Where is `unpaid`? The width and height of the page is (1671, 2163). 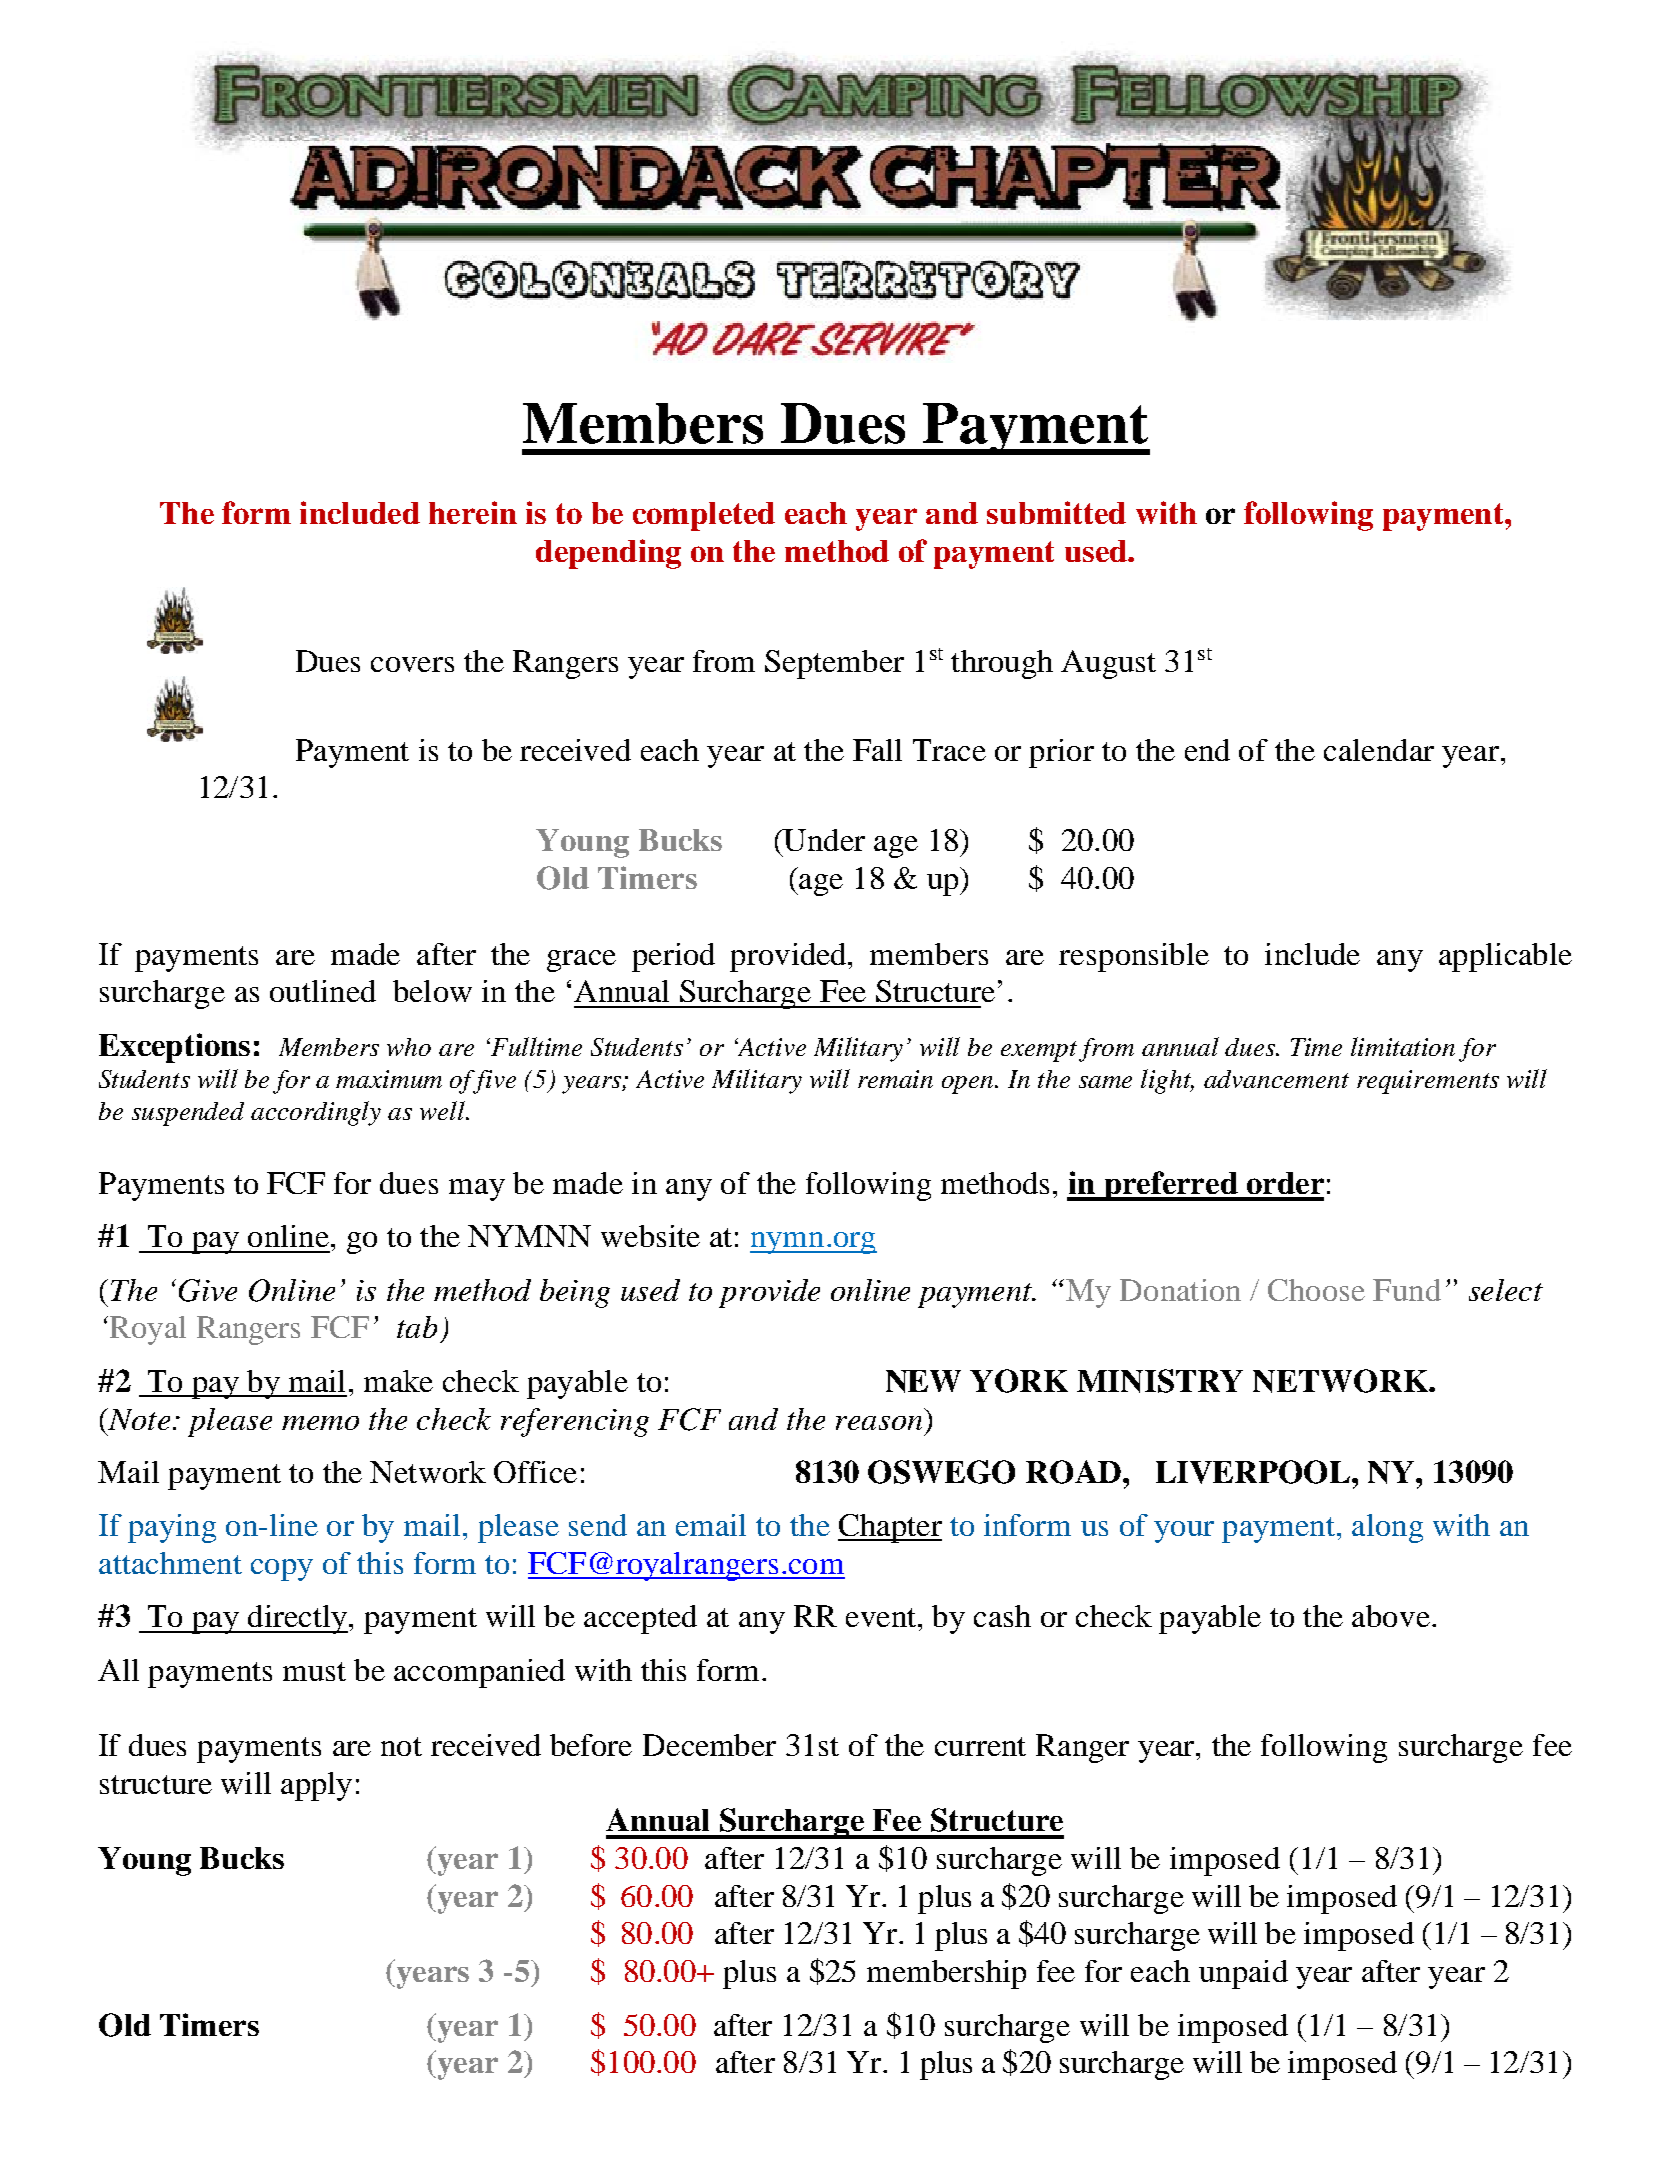 unpaid is located at coordinates (1243, 1974).
